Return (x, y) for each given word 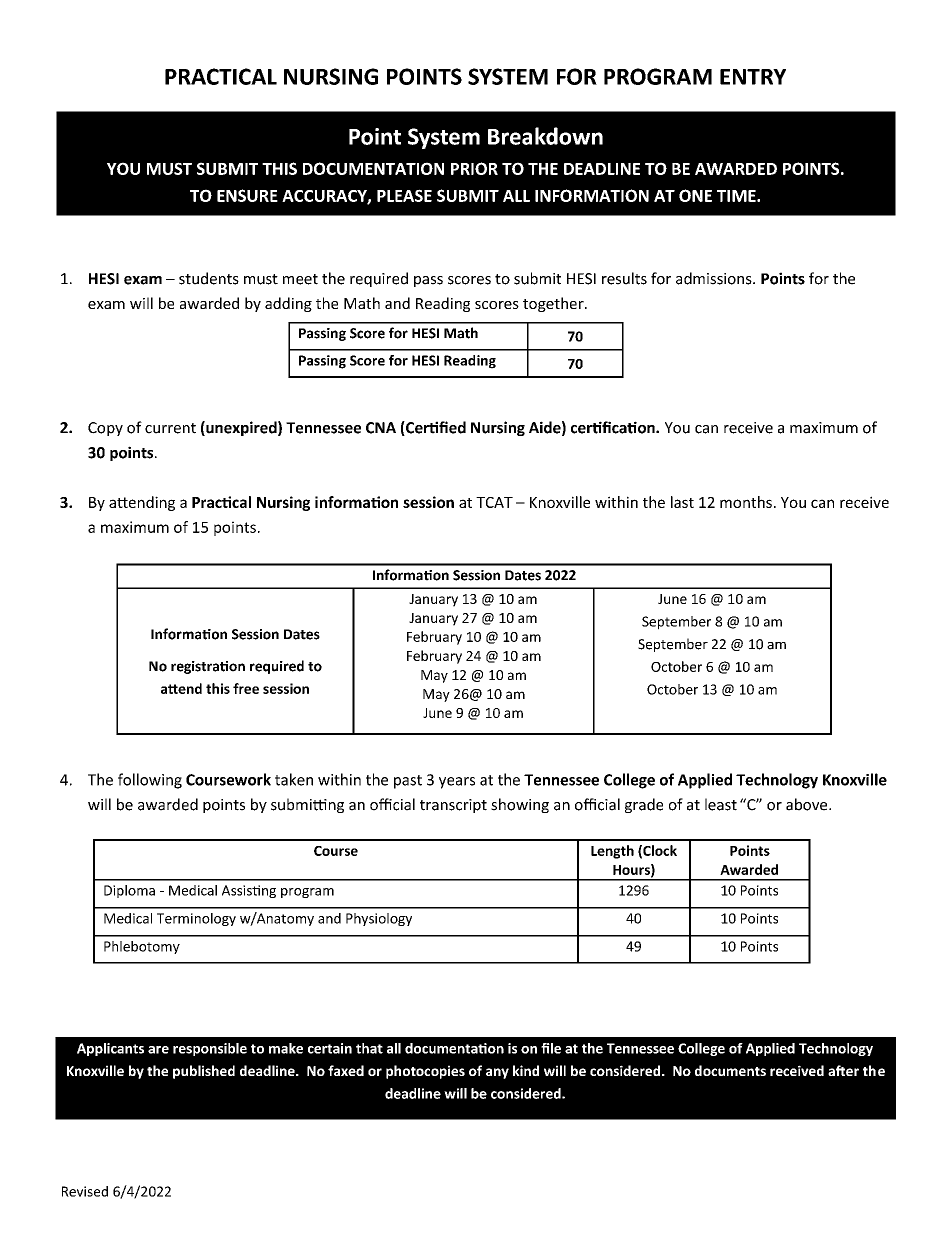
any (497, 1073)
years (457, 783)
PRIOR (474, 168)
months (746, 502)
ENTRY (753, 77)
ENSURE (247, 195)
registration (208, 667)
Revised (85, 1191)
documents (730, 1070)
